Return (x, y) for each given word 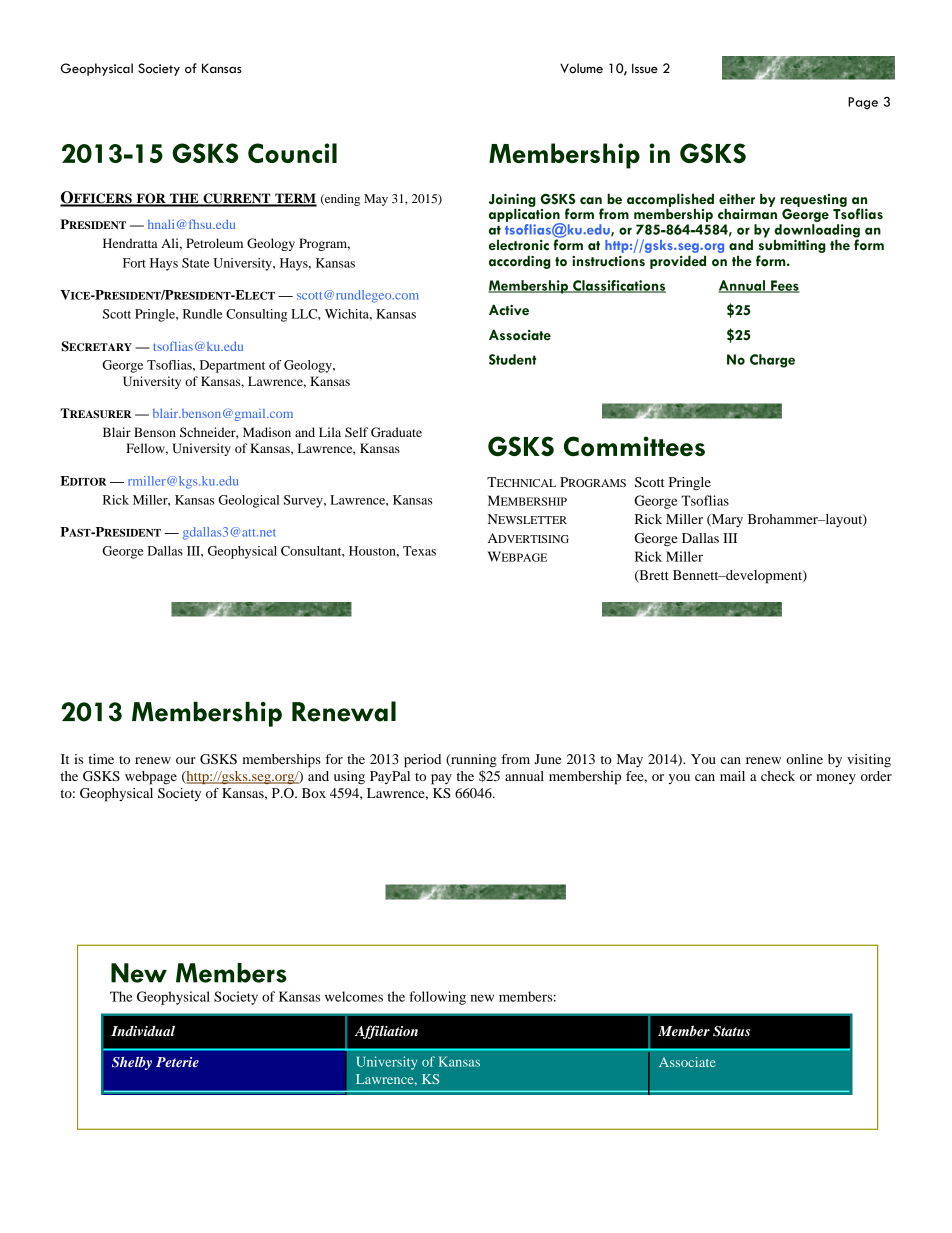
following (438, 998)
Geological (248, 501)
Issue (645, 68)
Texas (419, 551)
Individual (143, 1030)
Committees (634, 446)
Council (292, 153)
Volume (581, 68)
